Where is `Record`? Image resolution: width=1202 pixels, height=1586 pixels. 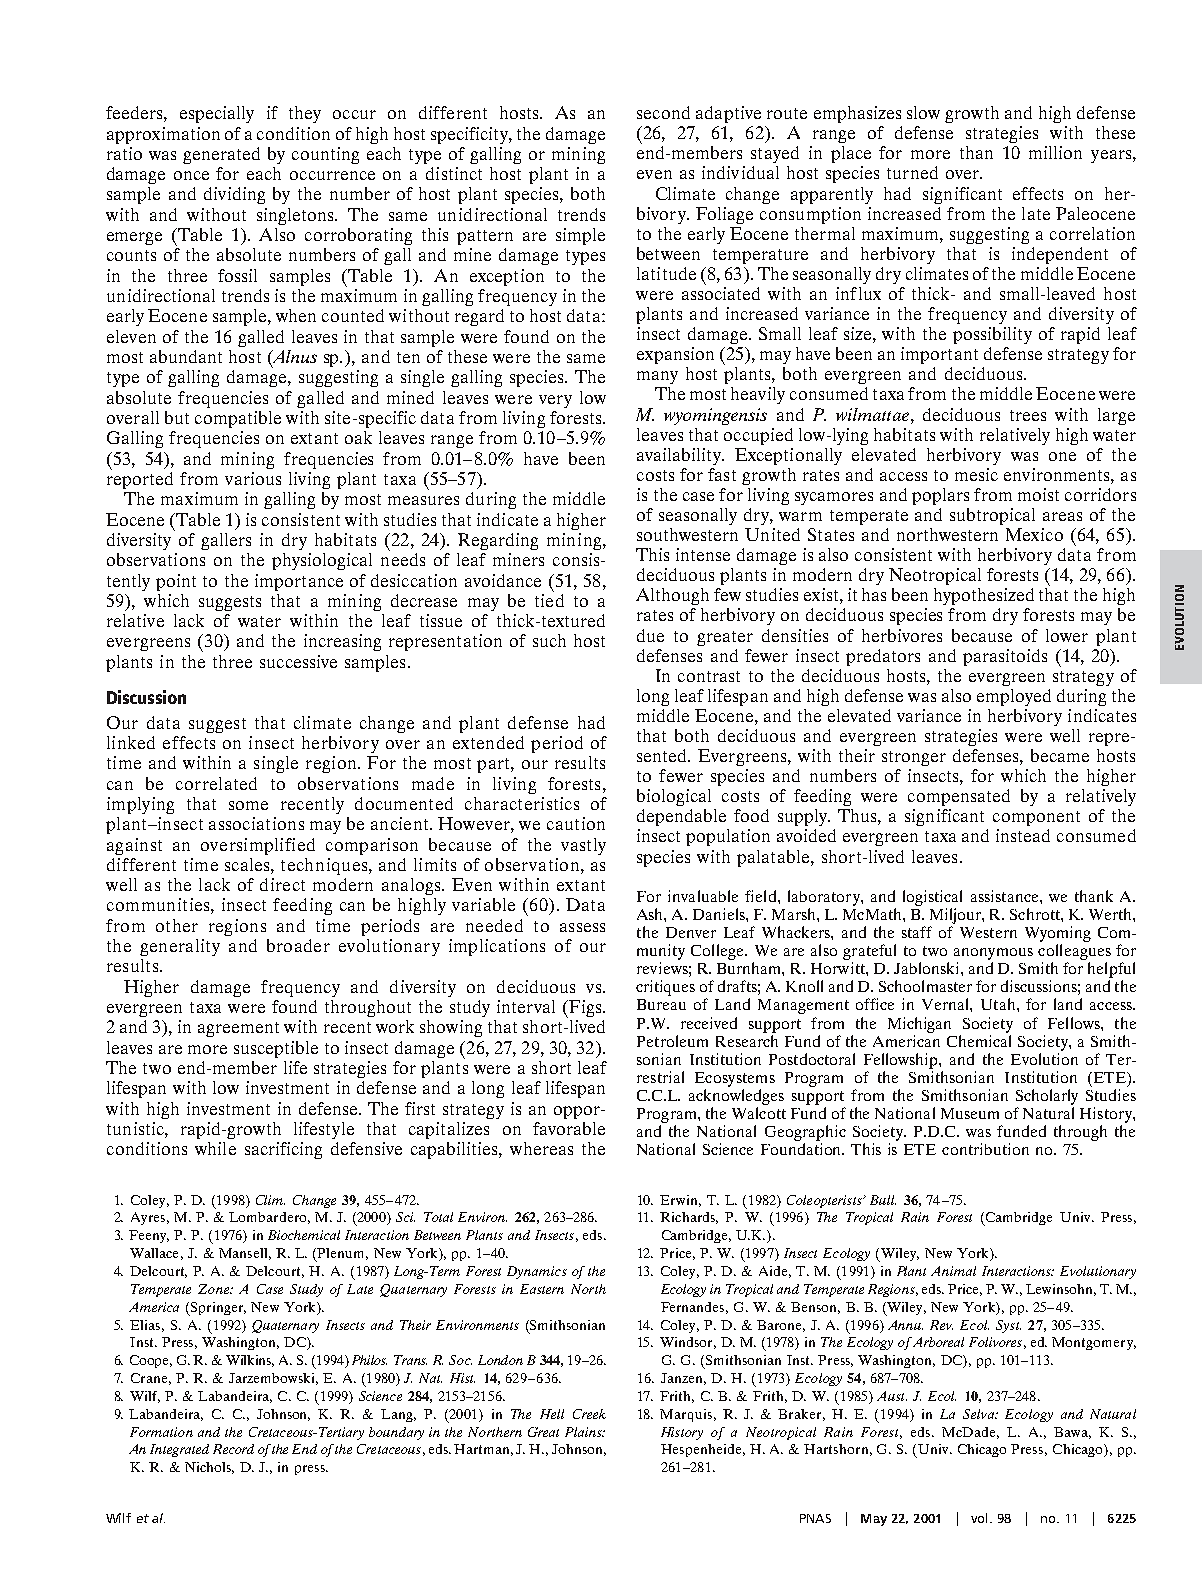 Record is located at coordinates (233, 1449).
